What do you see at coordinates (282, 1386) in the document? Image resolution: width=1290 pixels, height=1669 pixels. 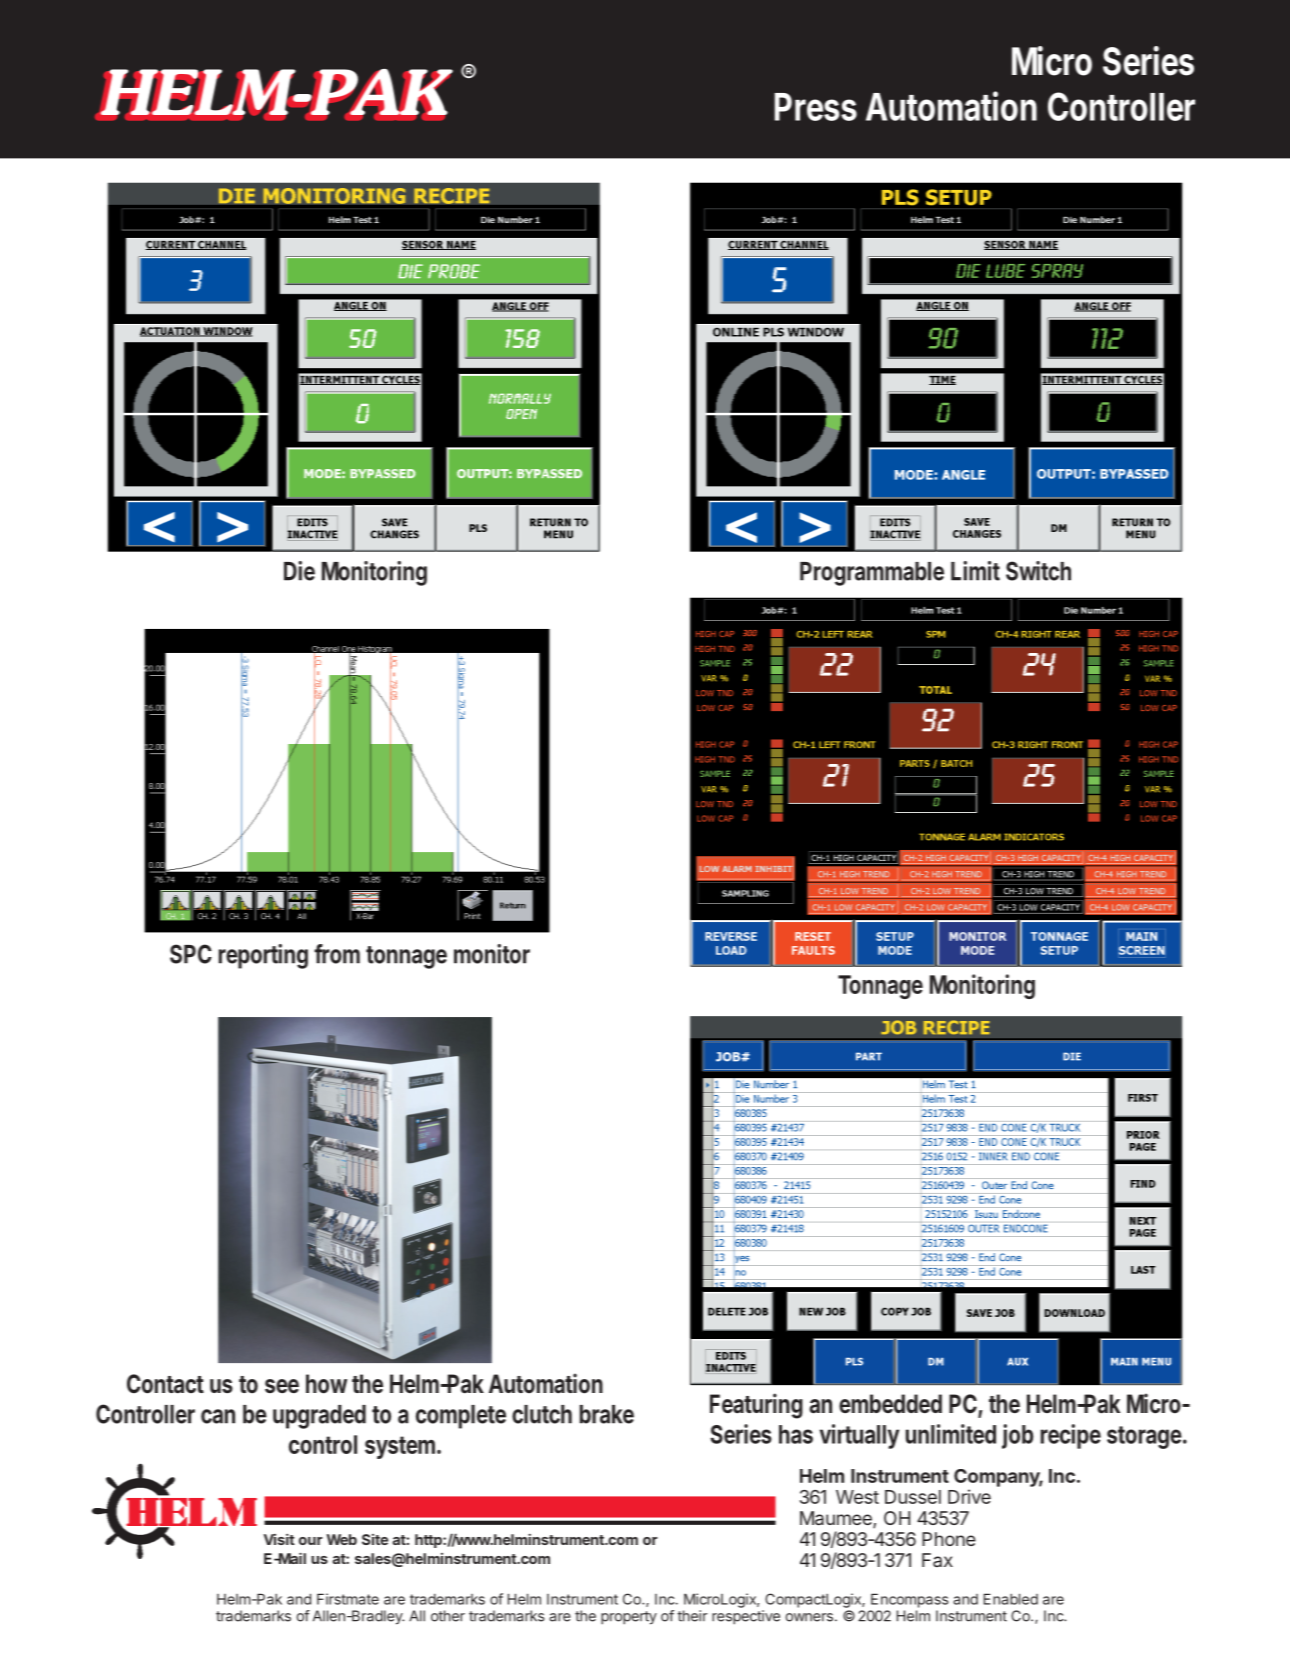 I see `see` at bounding box center [282, 1386].
